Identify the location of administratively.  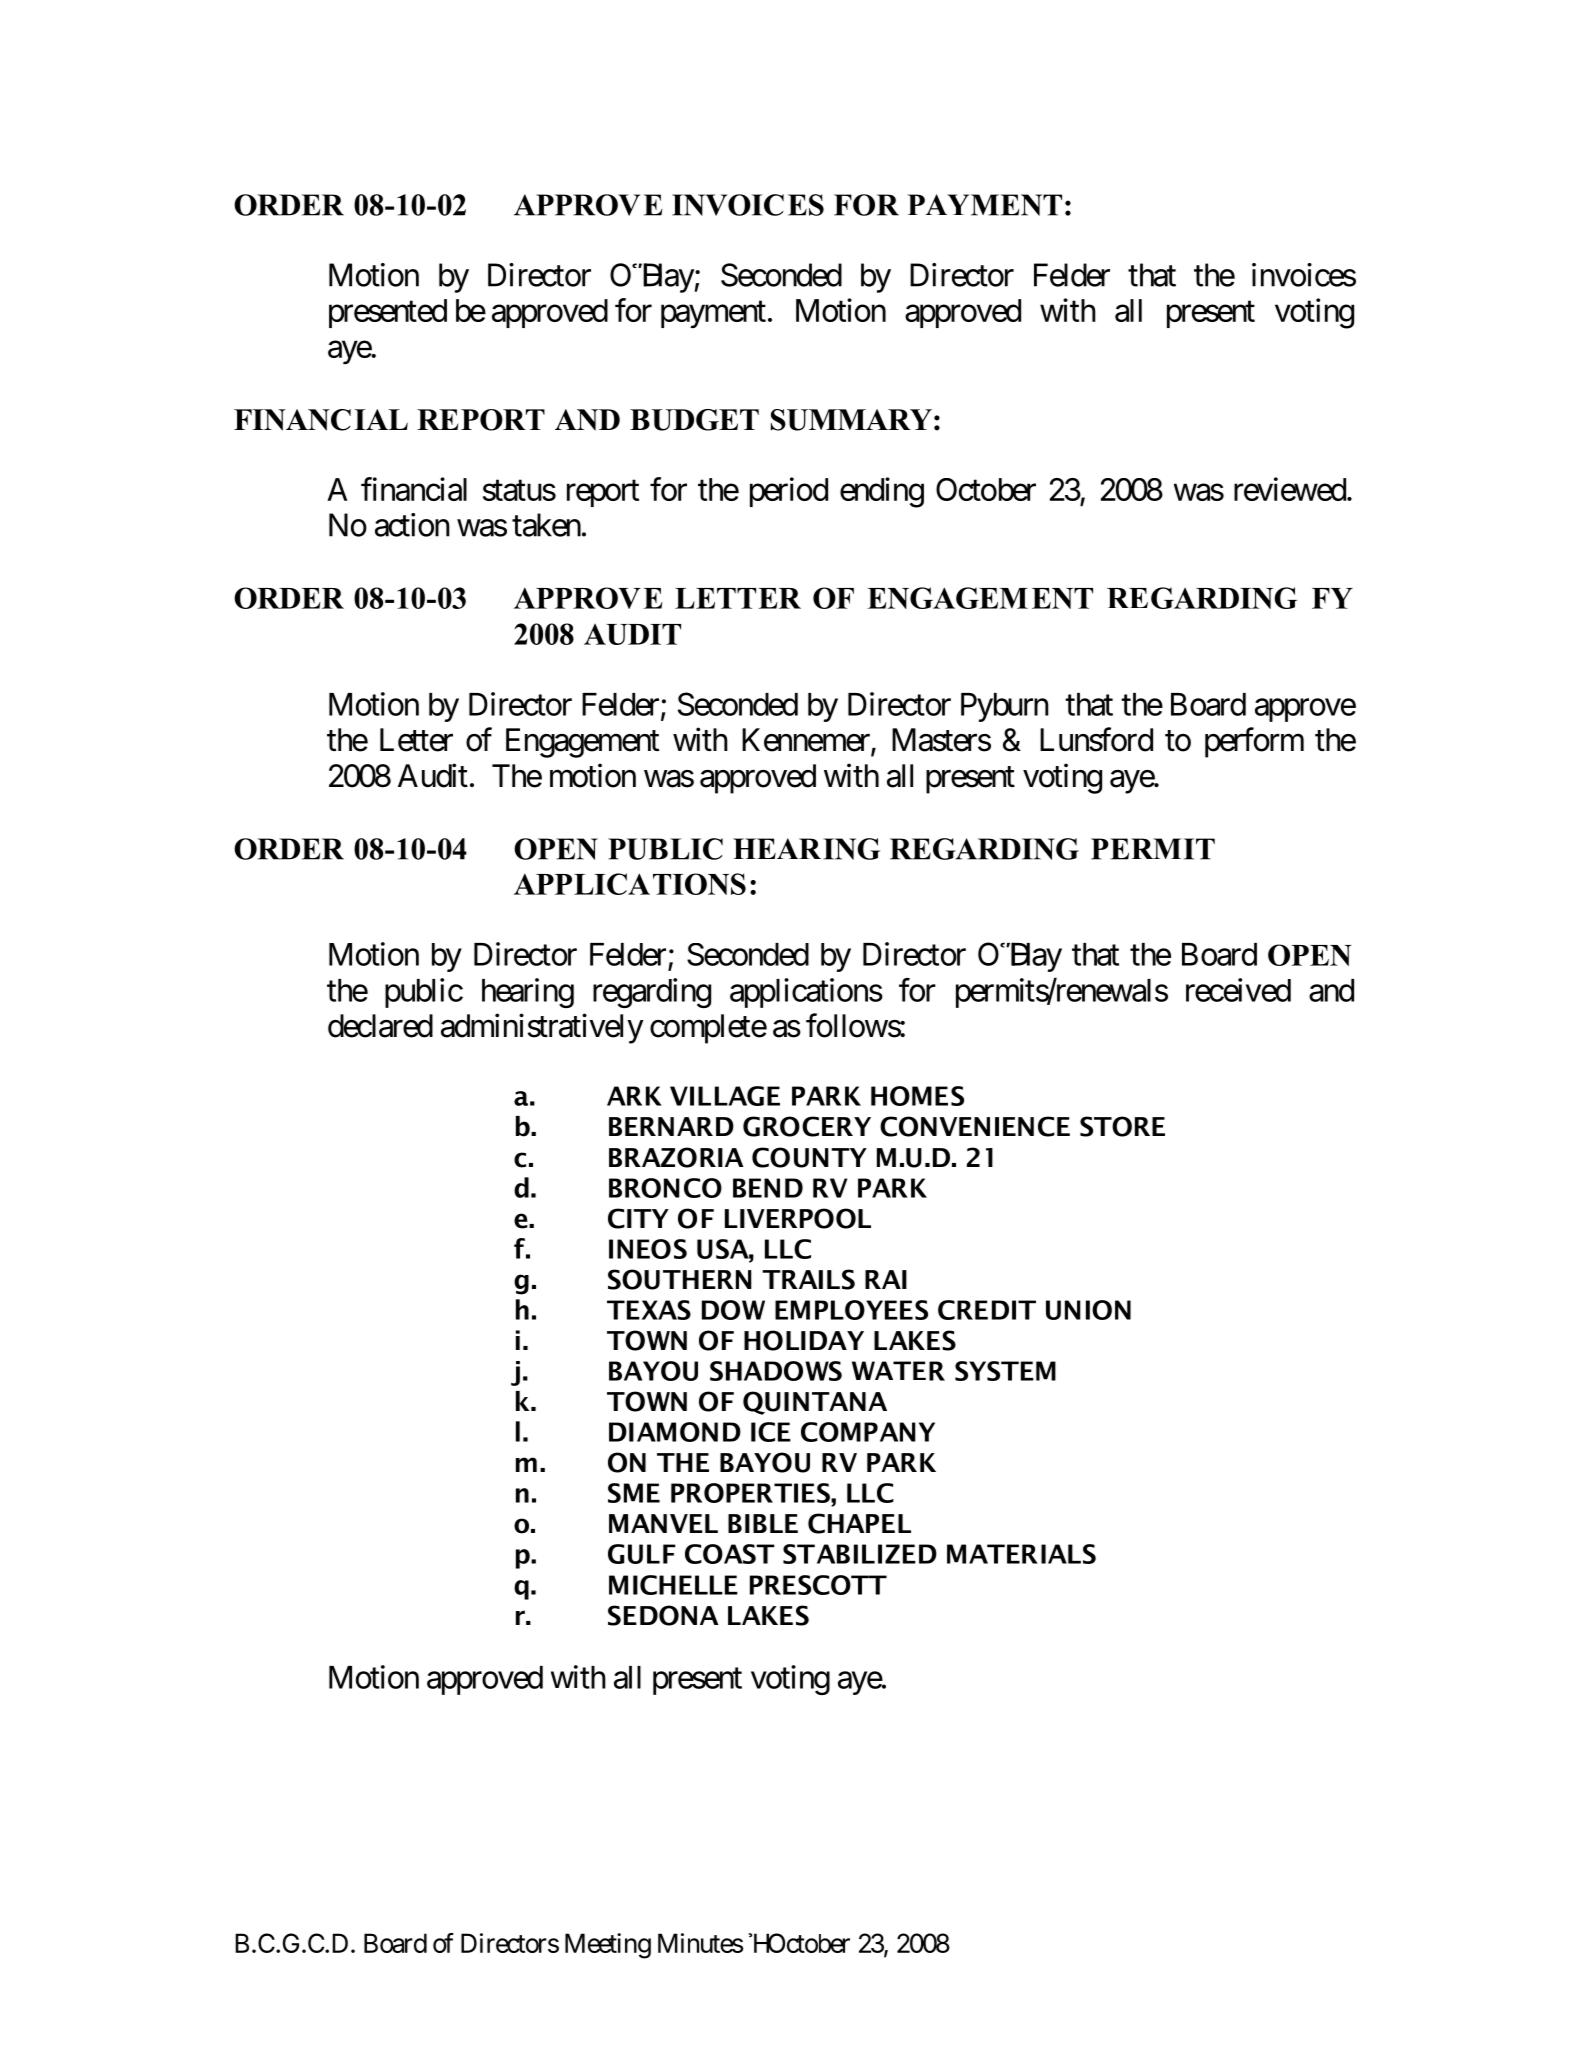
(542, 1028).
